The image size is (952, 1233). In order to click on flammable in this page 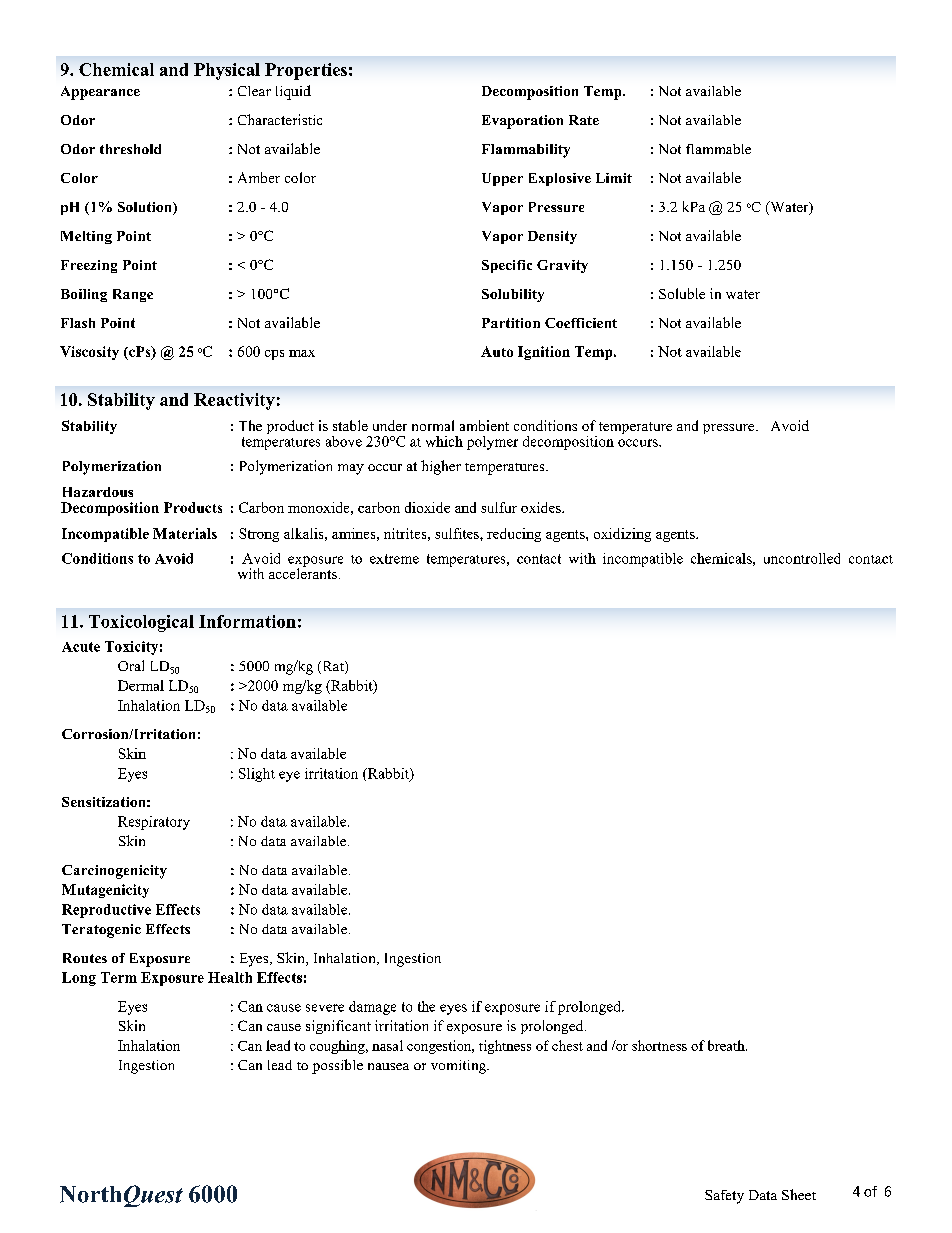, I will do `click(718, 149)`.
